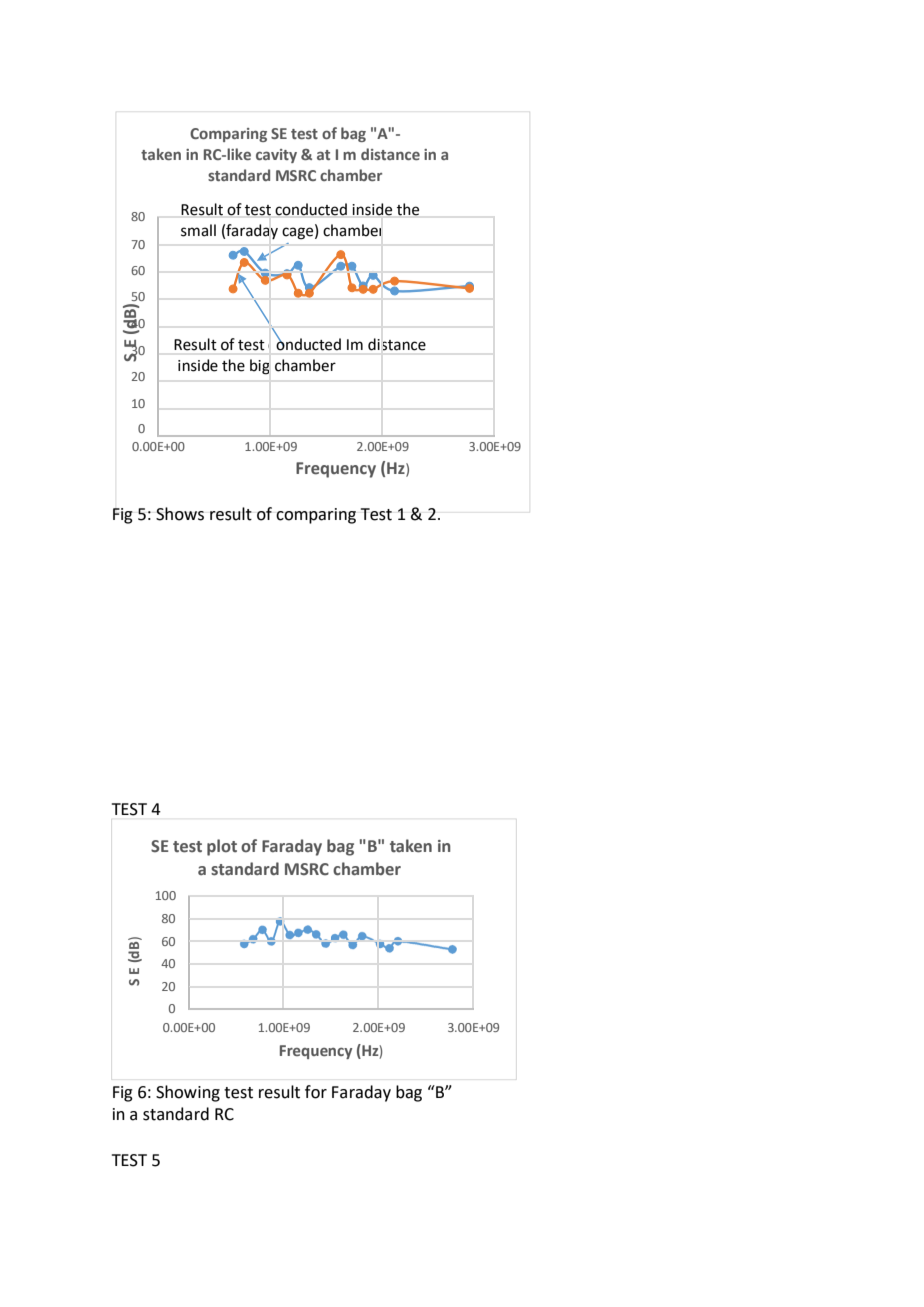 Image resolution: width=924 pixels, height=1307 pixels. Describe the element at coordinates (198, 230) in the screenshot. I see `small` at that location.
